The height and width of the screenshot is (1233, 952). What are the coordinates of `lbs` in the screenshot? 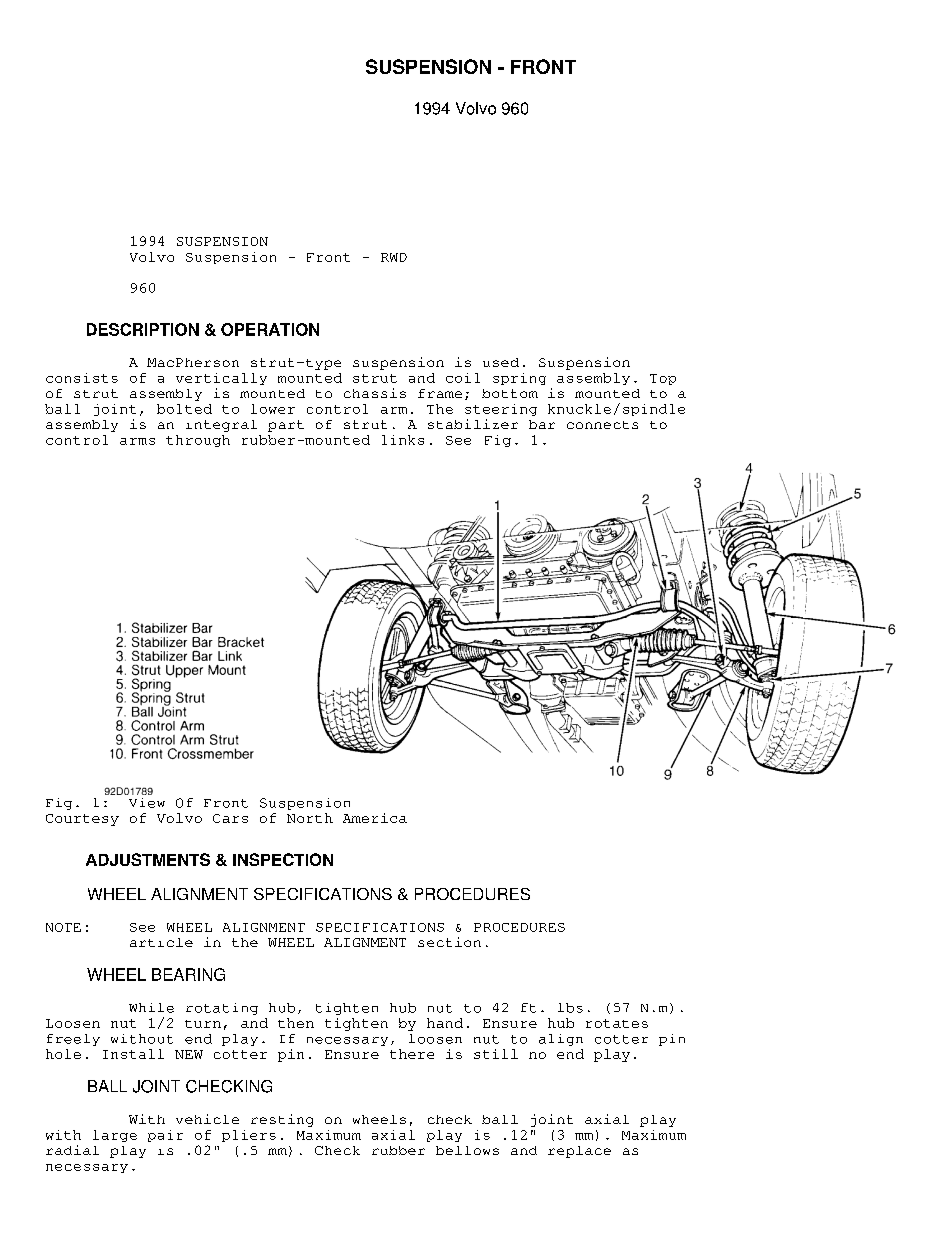 It's located at (570, 1008).
